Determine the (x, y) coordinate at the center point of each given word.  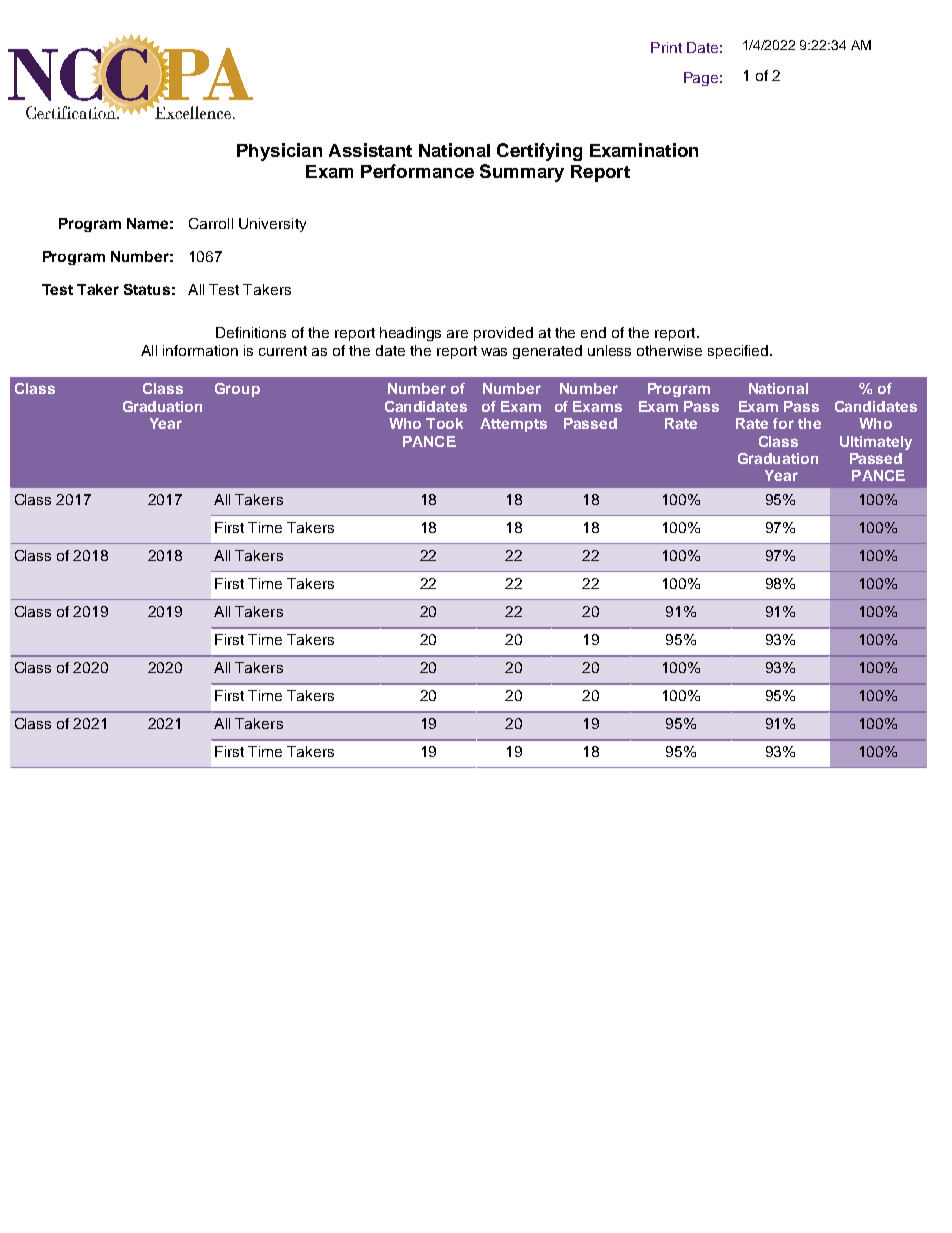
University (272, 225)
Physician (279, 152)
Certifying (539, 152)
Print (666, 47)
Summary (522, 173)
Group (237, 390)
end (593, 332)
